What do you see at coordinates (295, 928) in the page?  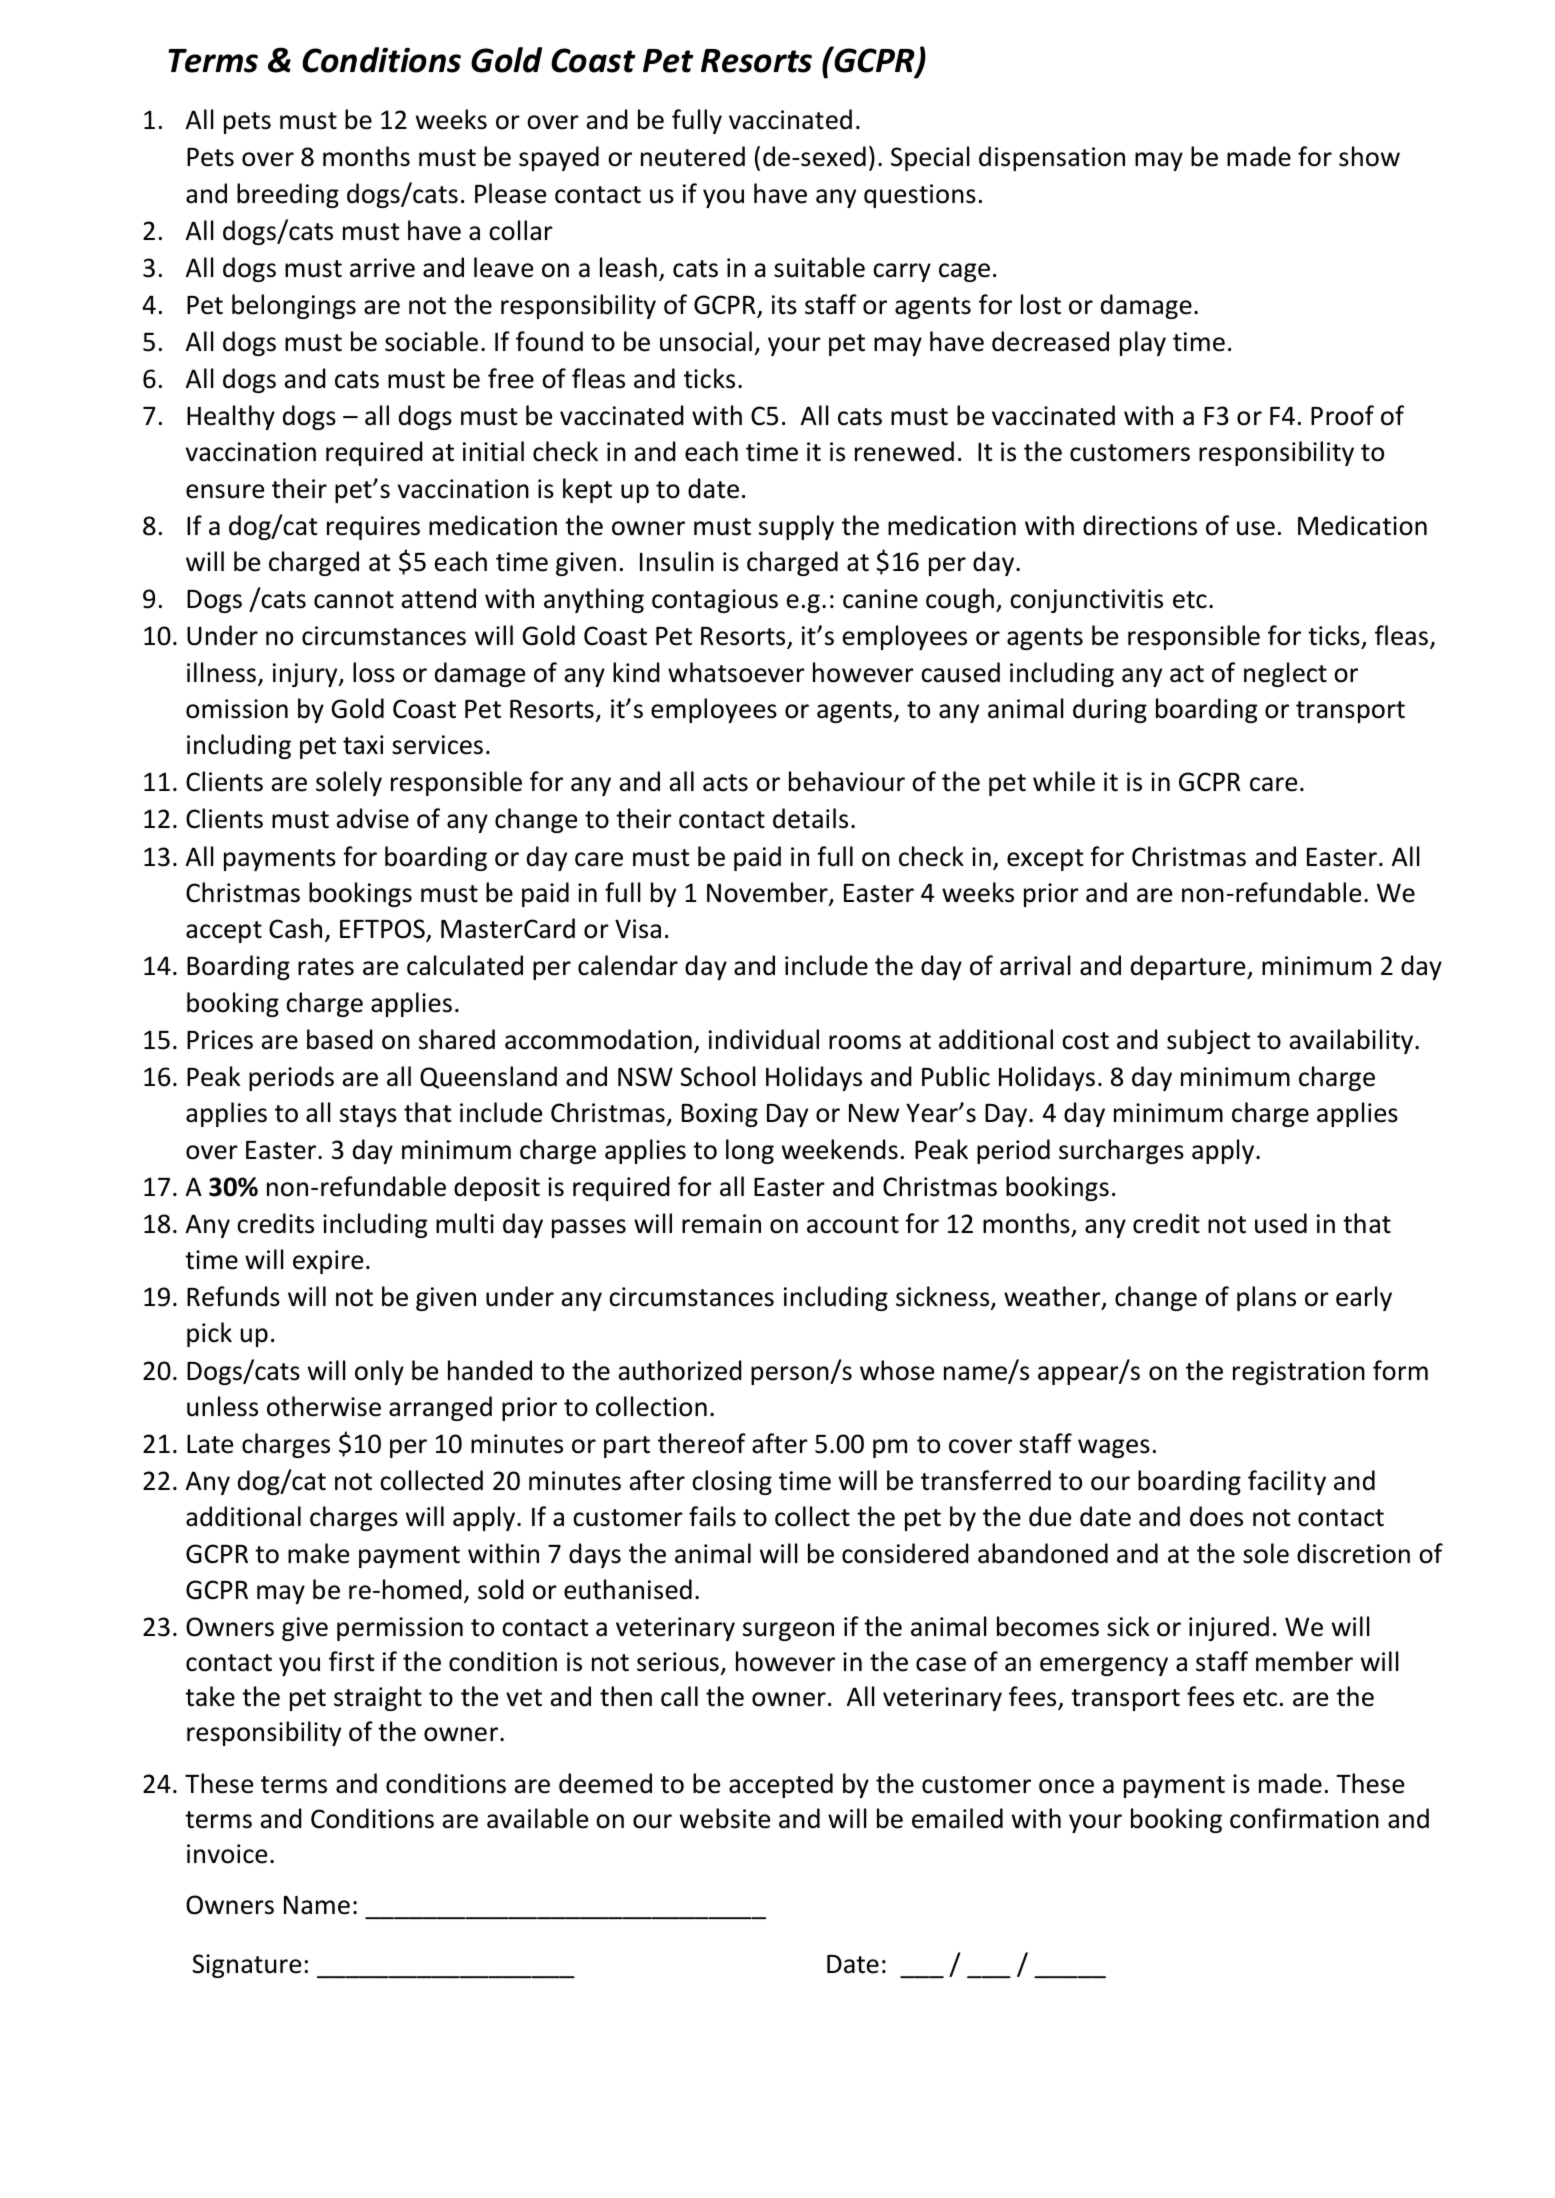 I see `Cash` at bounding box center [295, 928].
